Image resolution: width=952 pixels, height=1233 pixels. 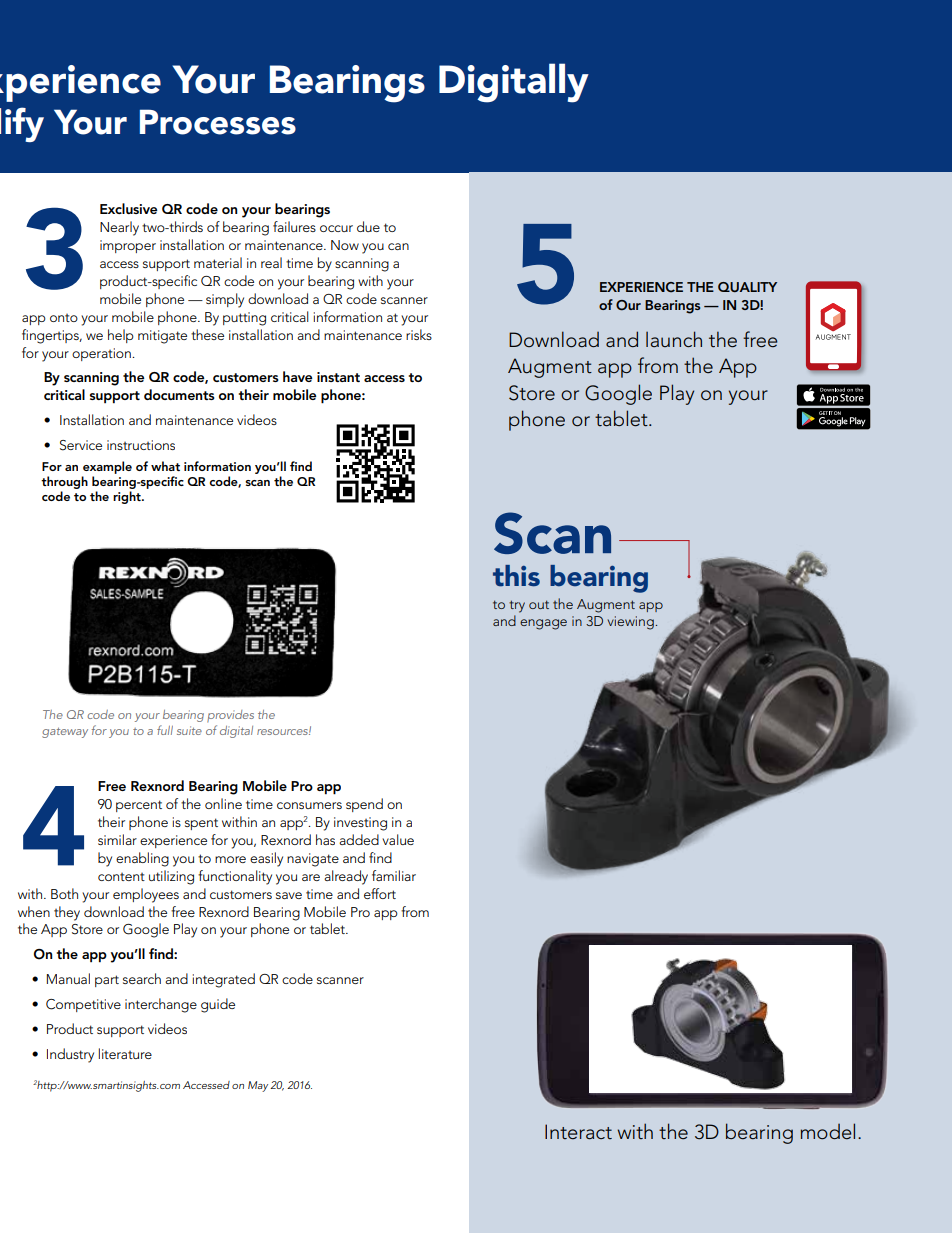 I want to click on model, so click(x=827, y=1131).
